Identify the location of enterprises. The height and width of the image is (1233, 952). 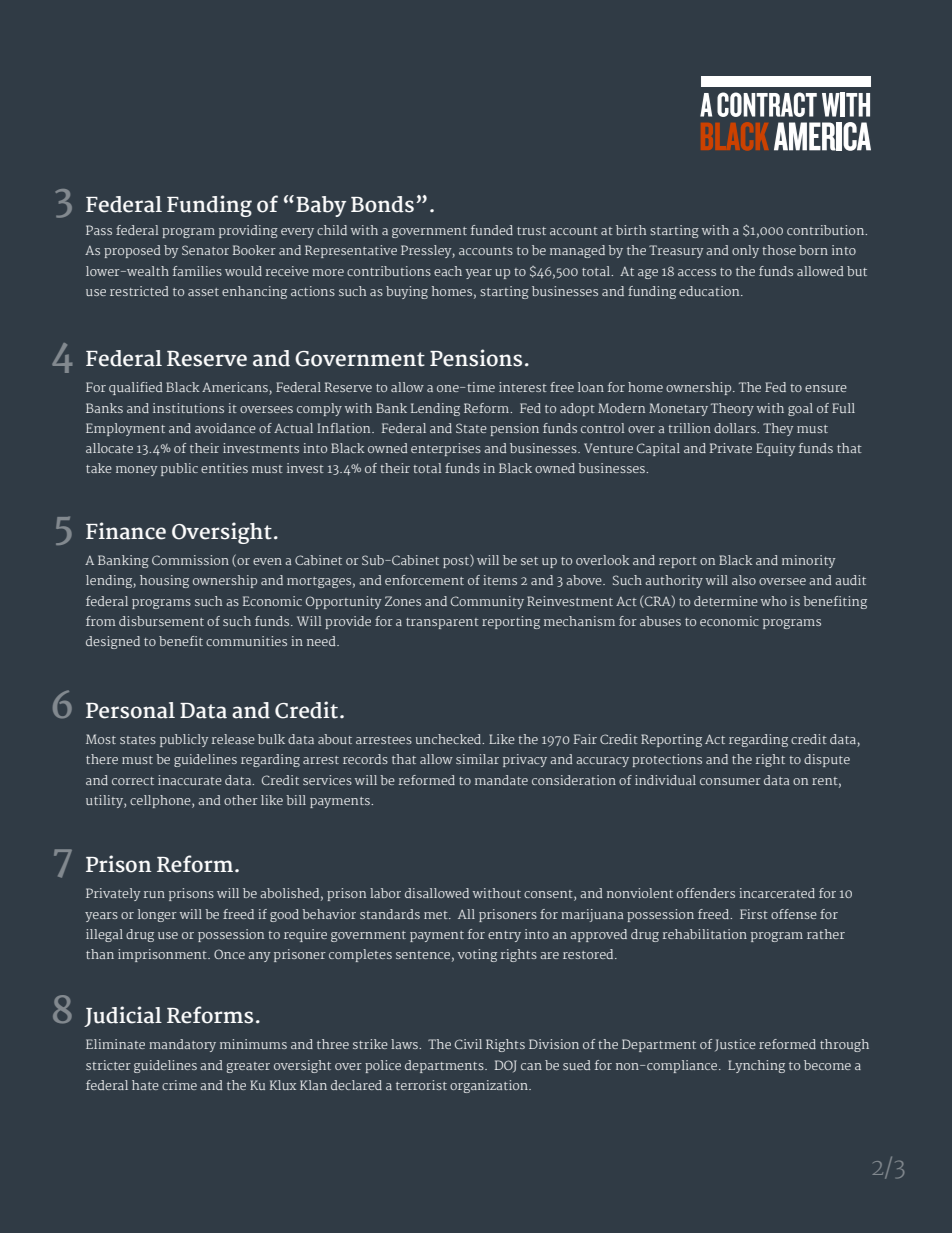
(446, 449).
